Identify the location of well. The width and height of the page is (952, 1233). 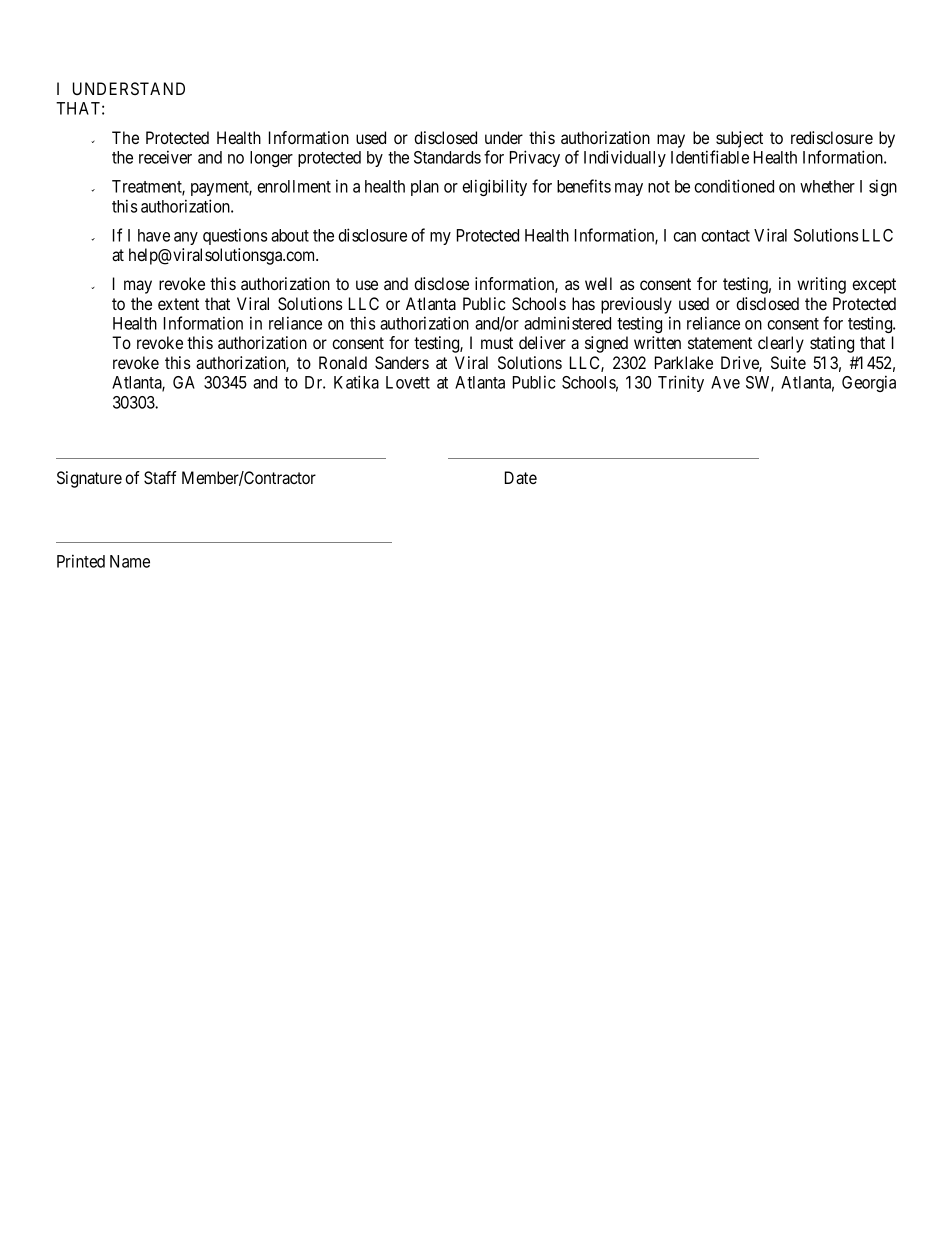
(598, 283).
